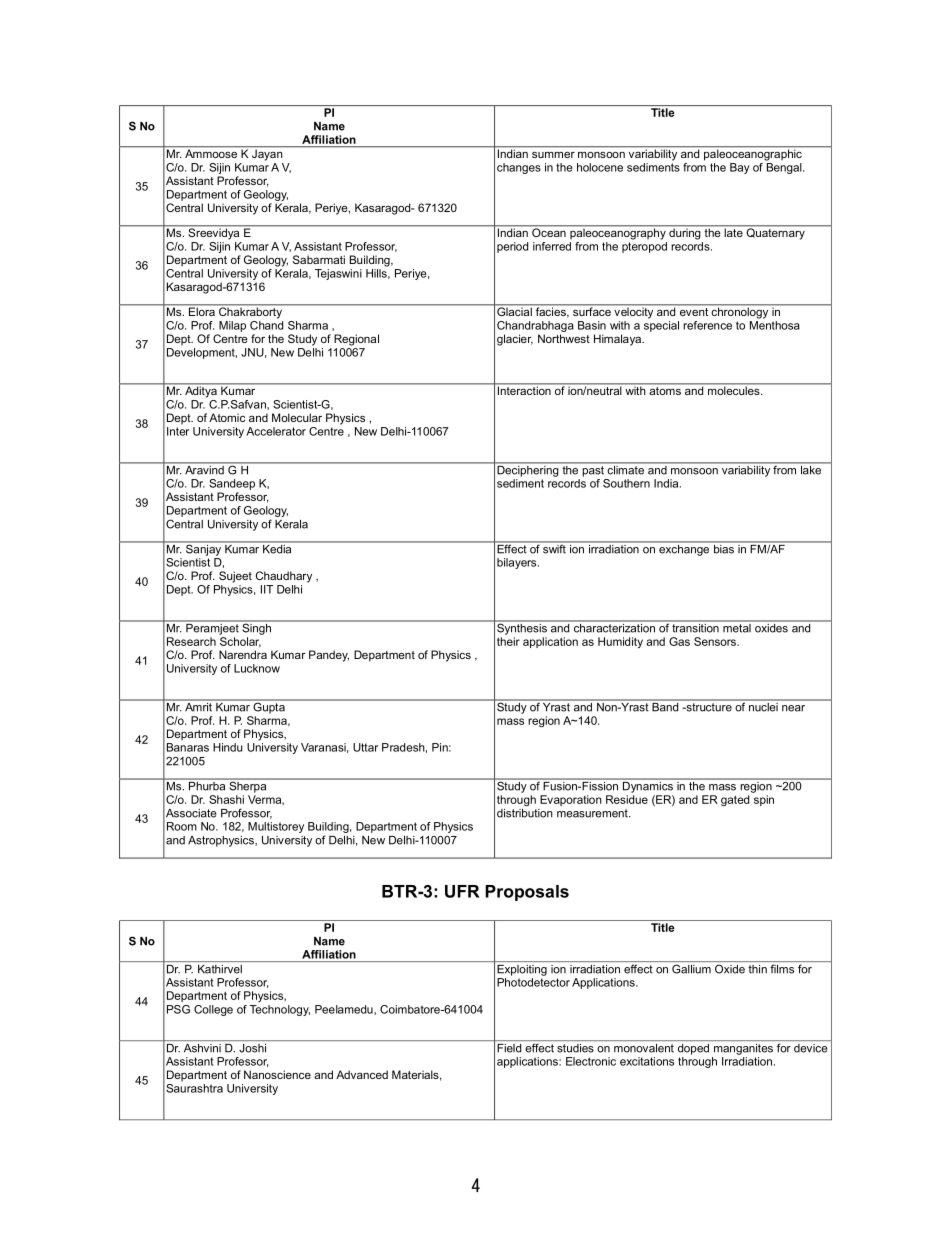 The width and height of the screenshot is (952, 1233). I want to click on metal, so click(737, 627).
